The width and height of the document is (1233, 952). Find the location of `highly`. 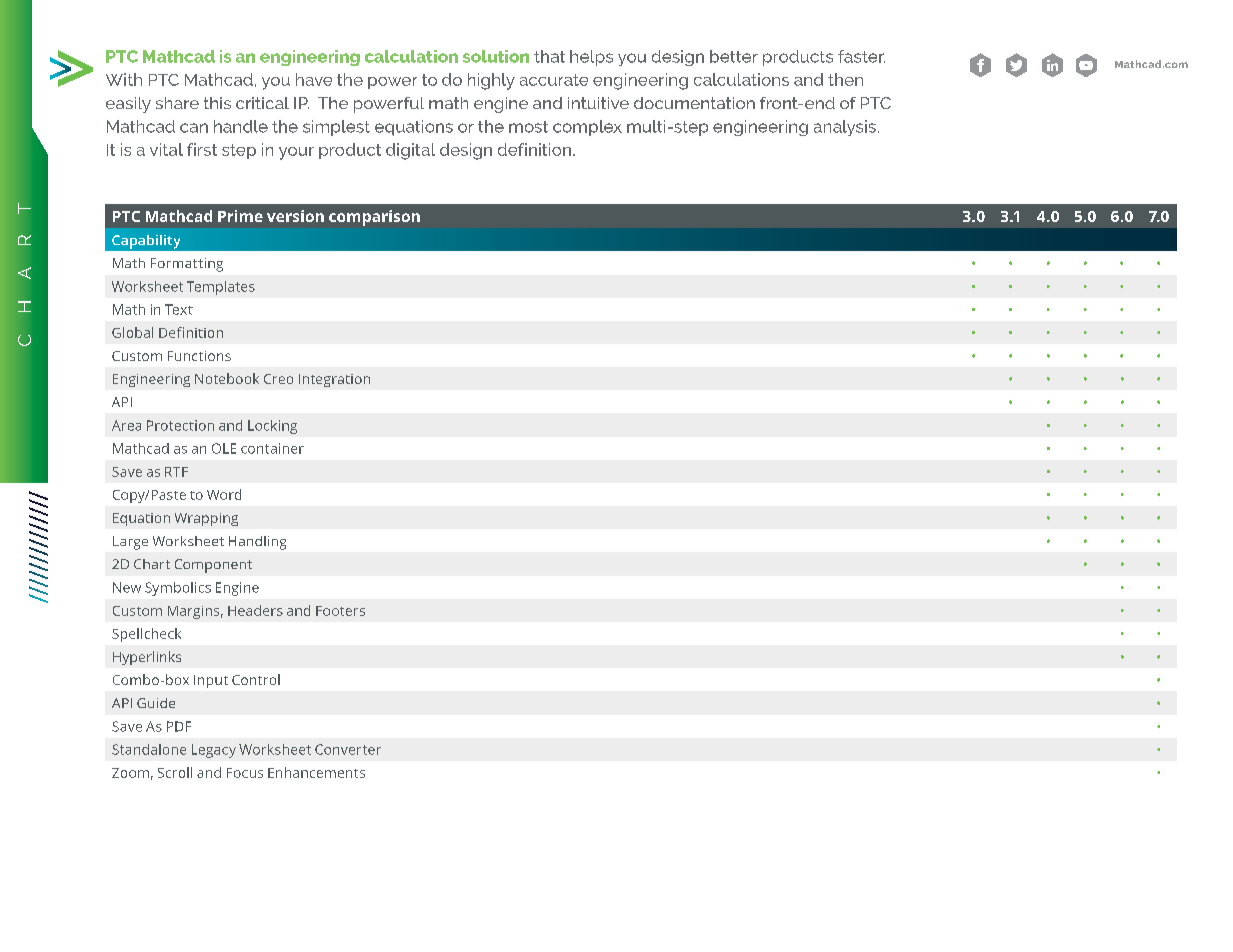

highly is located at coordinates (491, 81).
